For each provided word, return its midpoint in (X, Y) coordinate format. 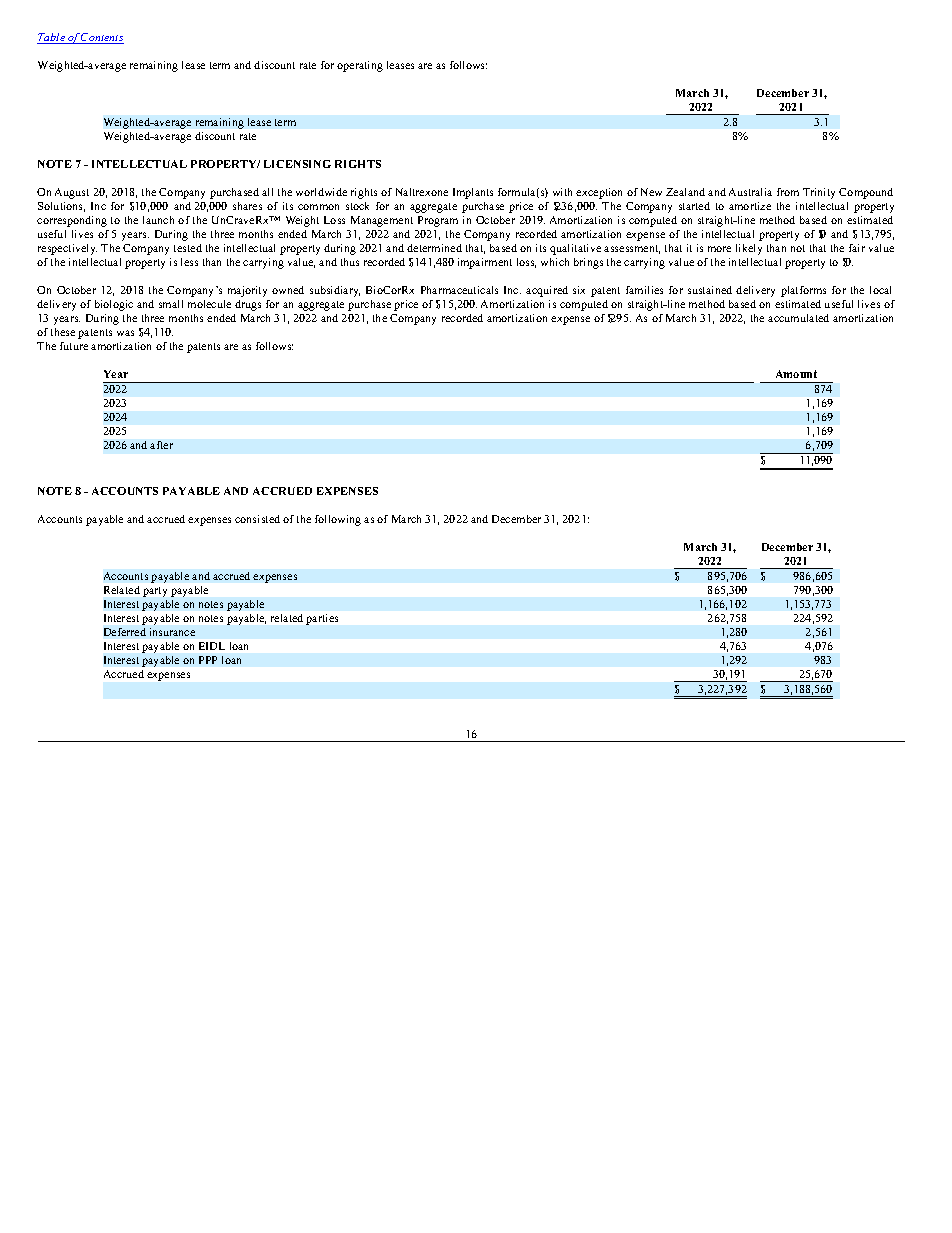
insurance (172, 632)
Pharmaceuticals (459, 290)
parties (322, 619)
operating (360, 66)
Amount (796, 374)
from (788, 192)
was (125, 333)
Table (52, 38)
